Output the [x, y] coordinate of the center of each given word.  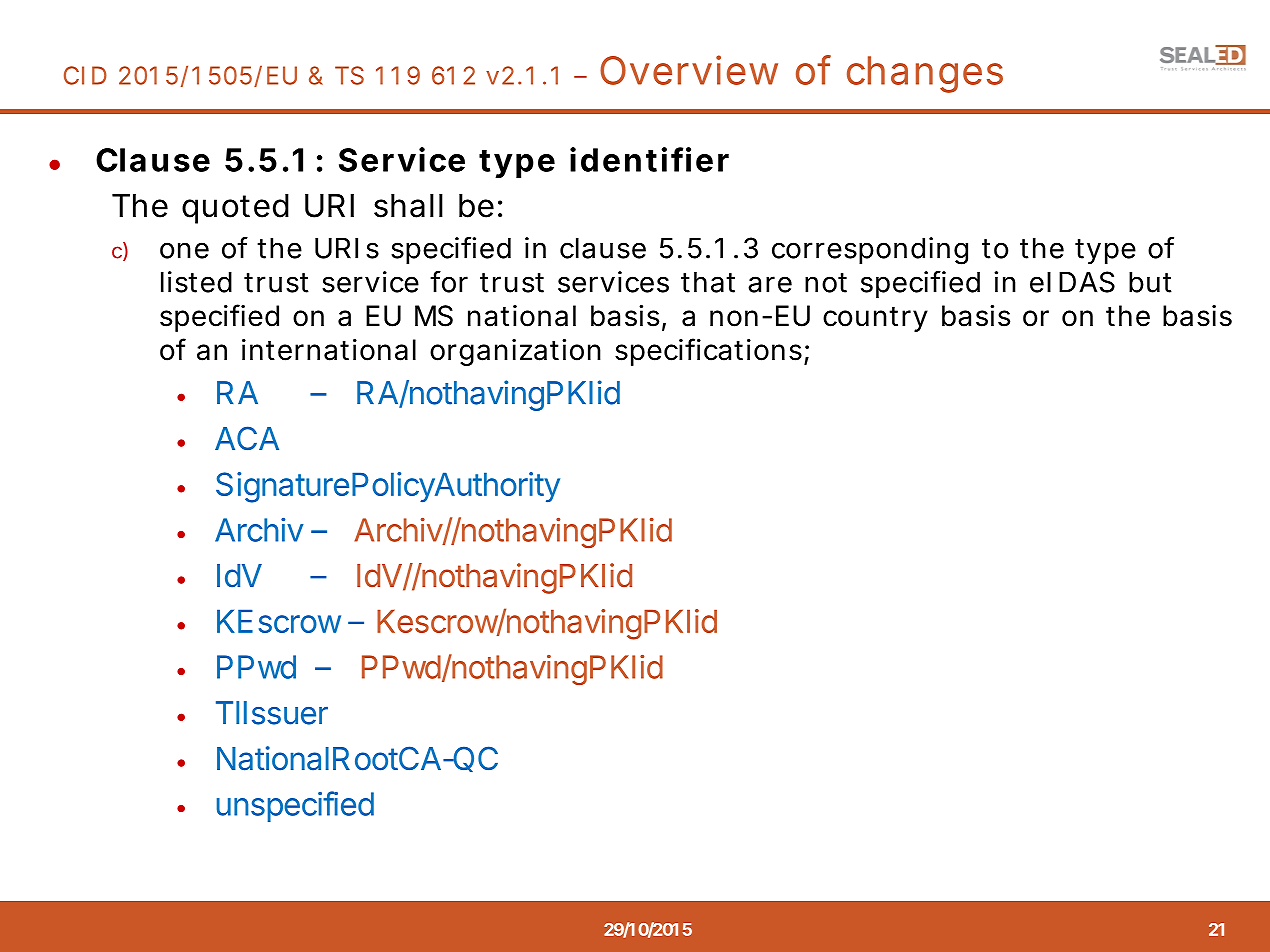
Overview [689, 70]
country [875, 319]
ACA [247, 438]
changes [925, 74]
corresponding [870, 251]
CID [85, 75]
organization [515, 352]
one [184, 250]
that [708, 282]
